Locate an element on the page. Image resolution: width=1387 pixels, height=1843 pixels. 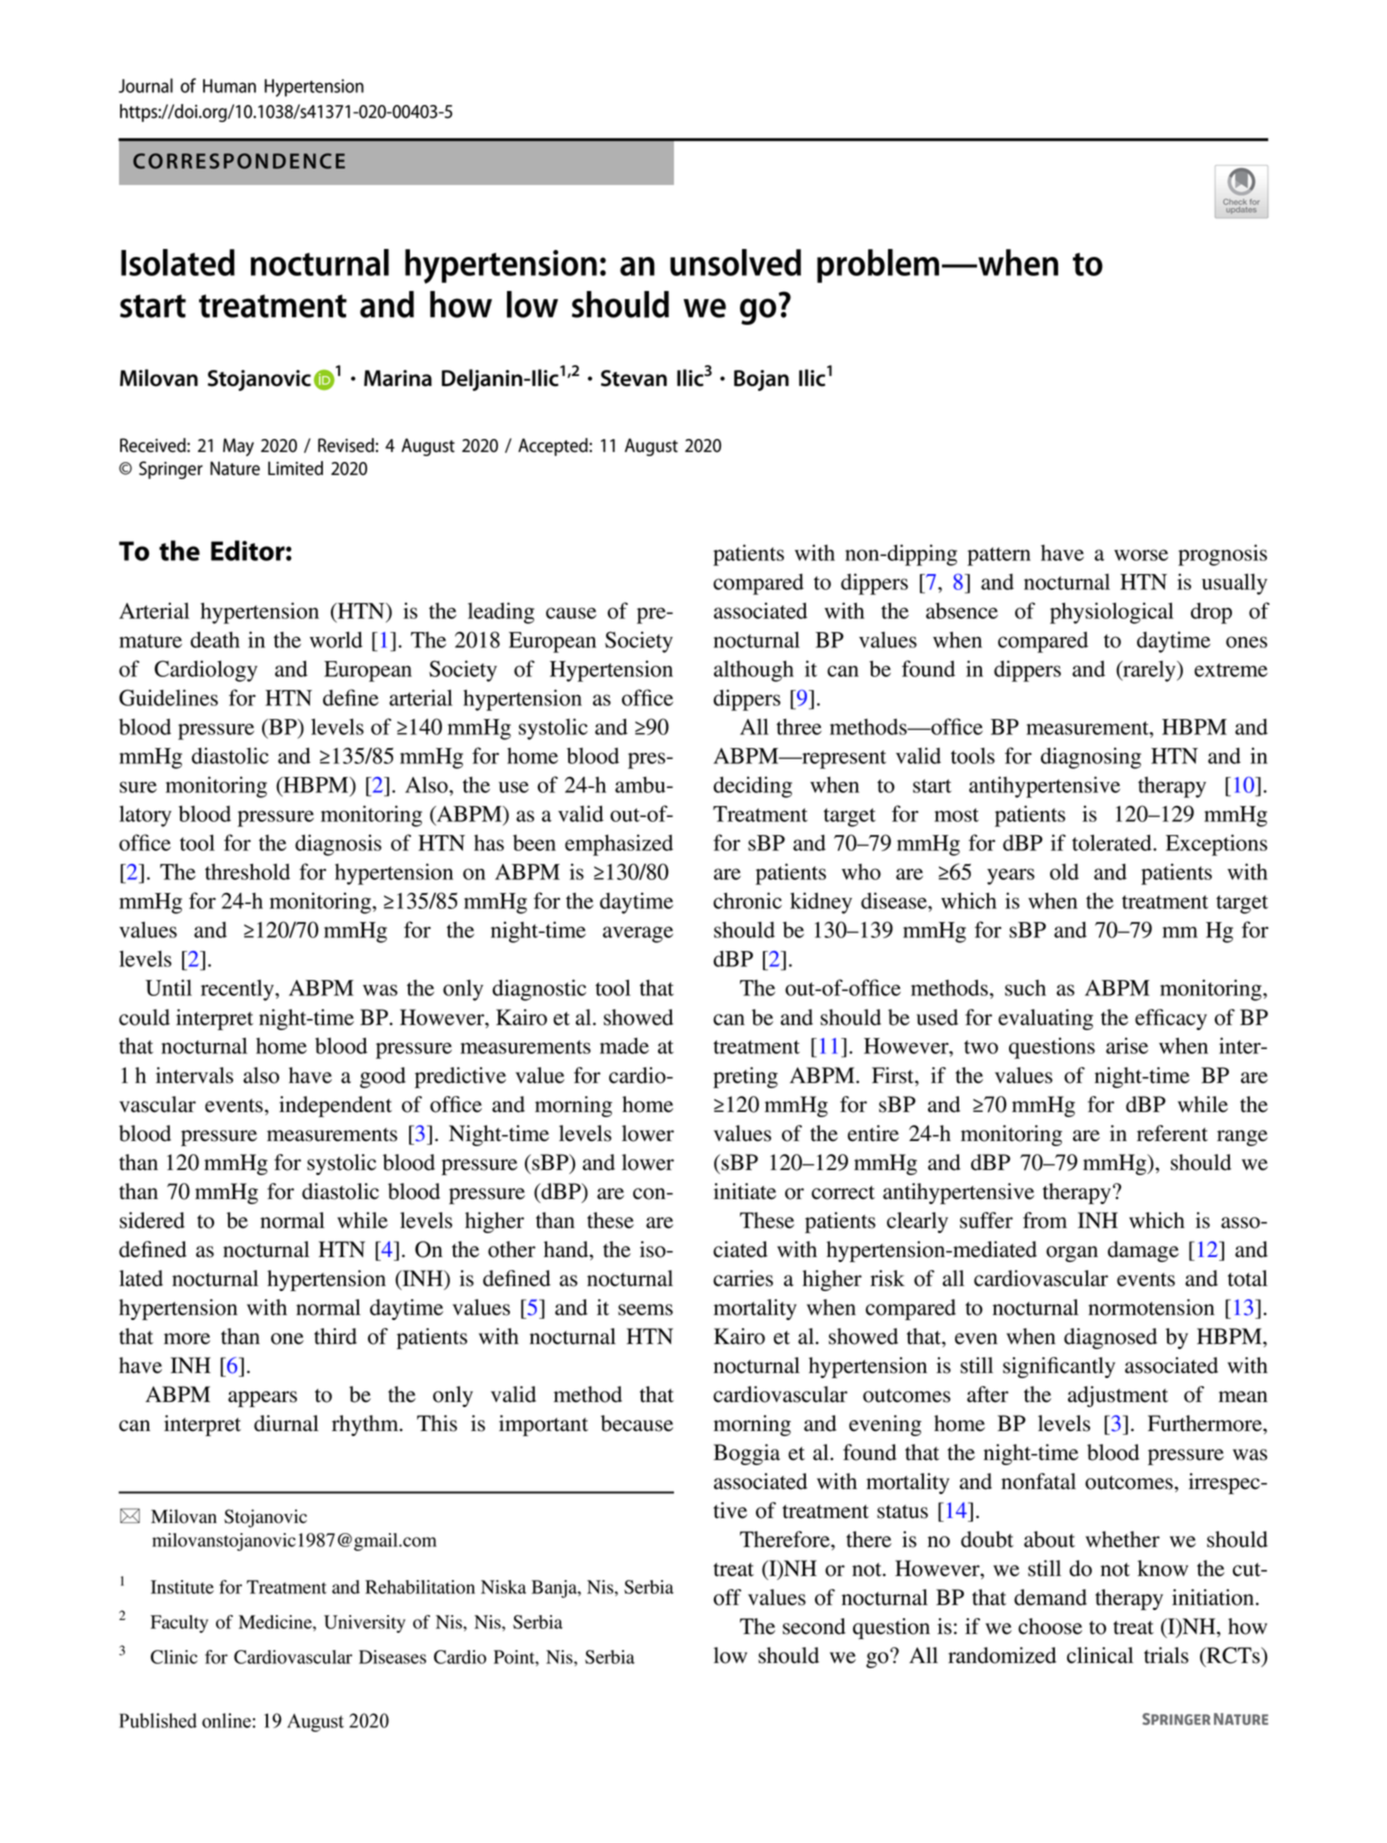
Bojan is located at coordinates (761, 380).
